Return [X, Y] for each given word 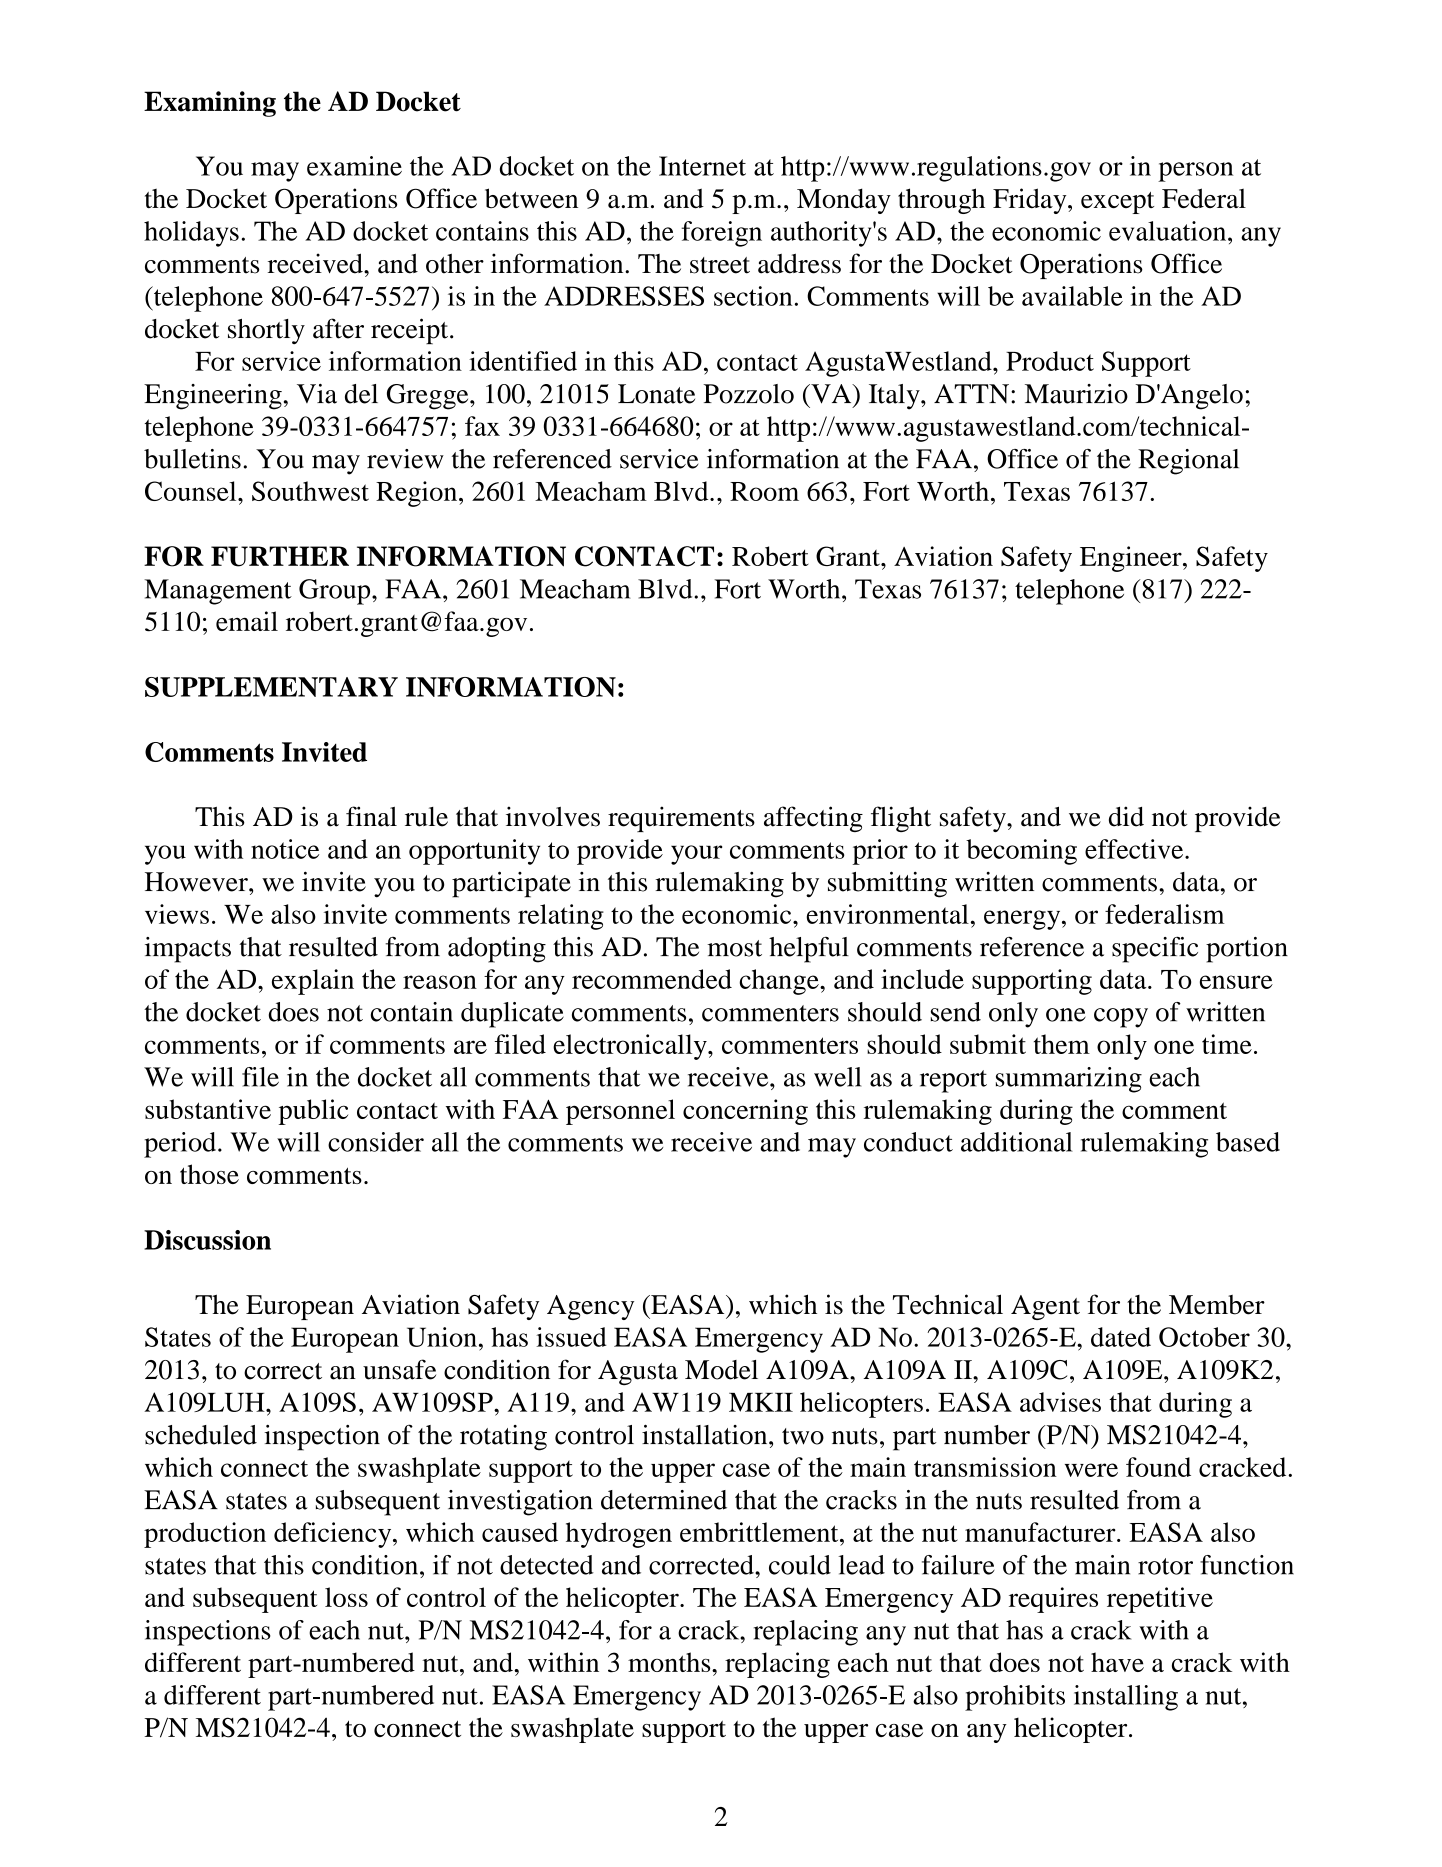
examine [354, 166]
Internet [702, 166]
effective [1135, 849]
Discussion [207, 1240]
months [670, 1662]
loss [346, 1597]
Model [721, 1370]
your [696, 855]
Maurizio [1076, 394]
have [1117, 1662]
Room [764, 491]
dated [1121, 1337]
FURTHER [280, 556]
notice [285, 849]
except [1117, 203]
